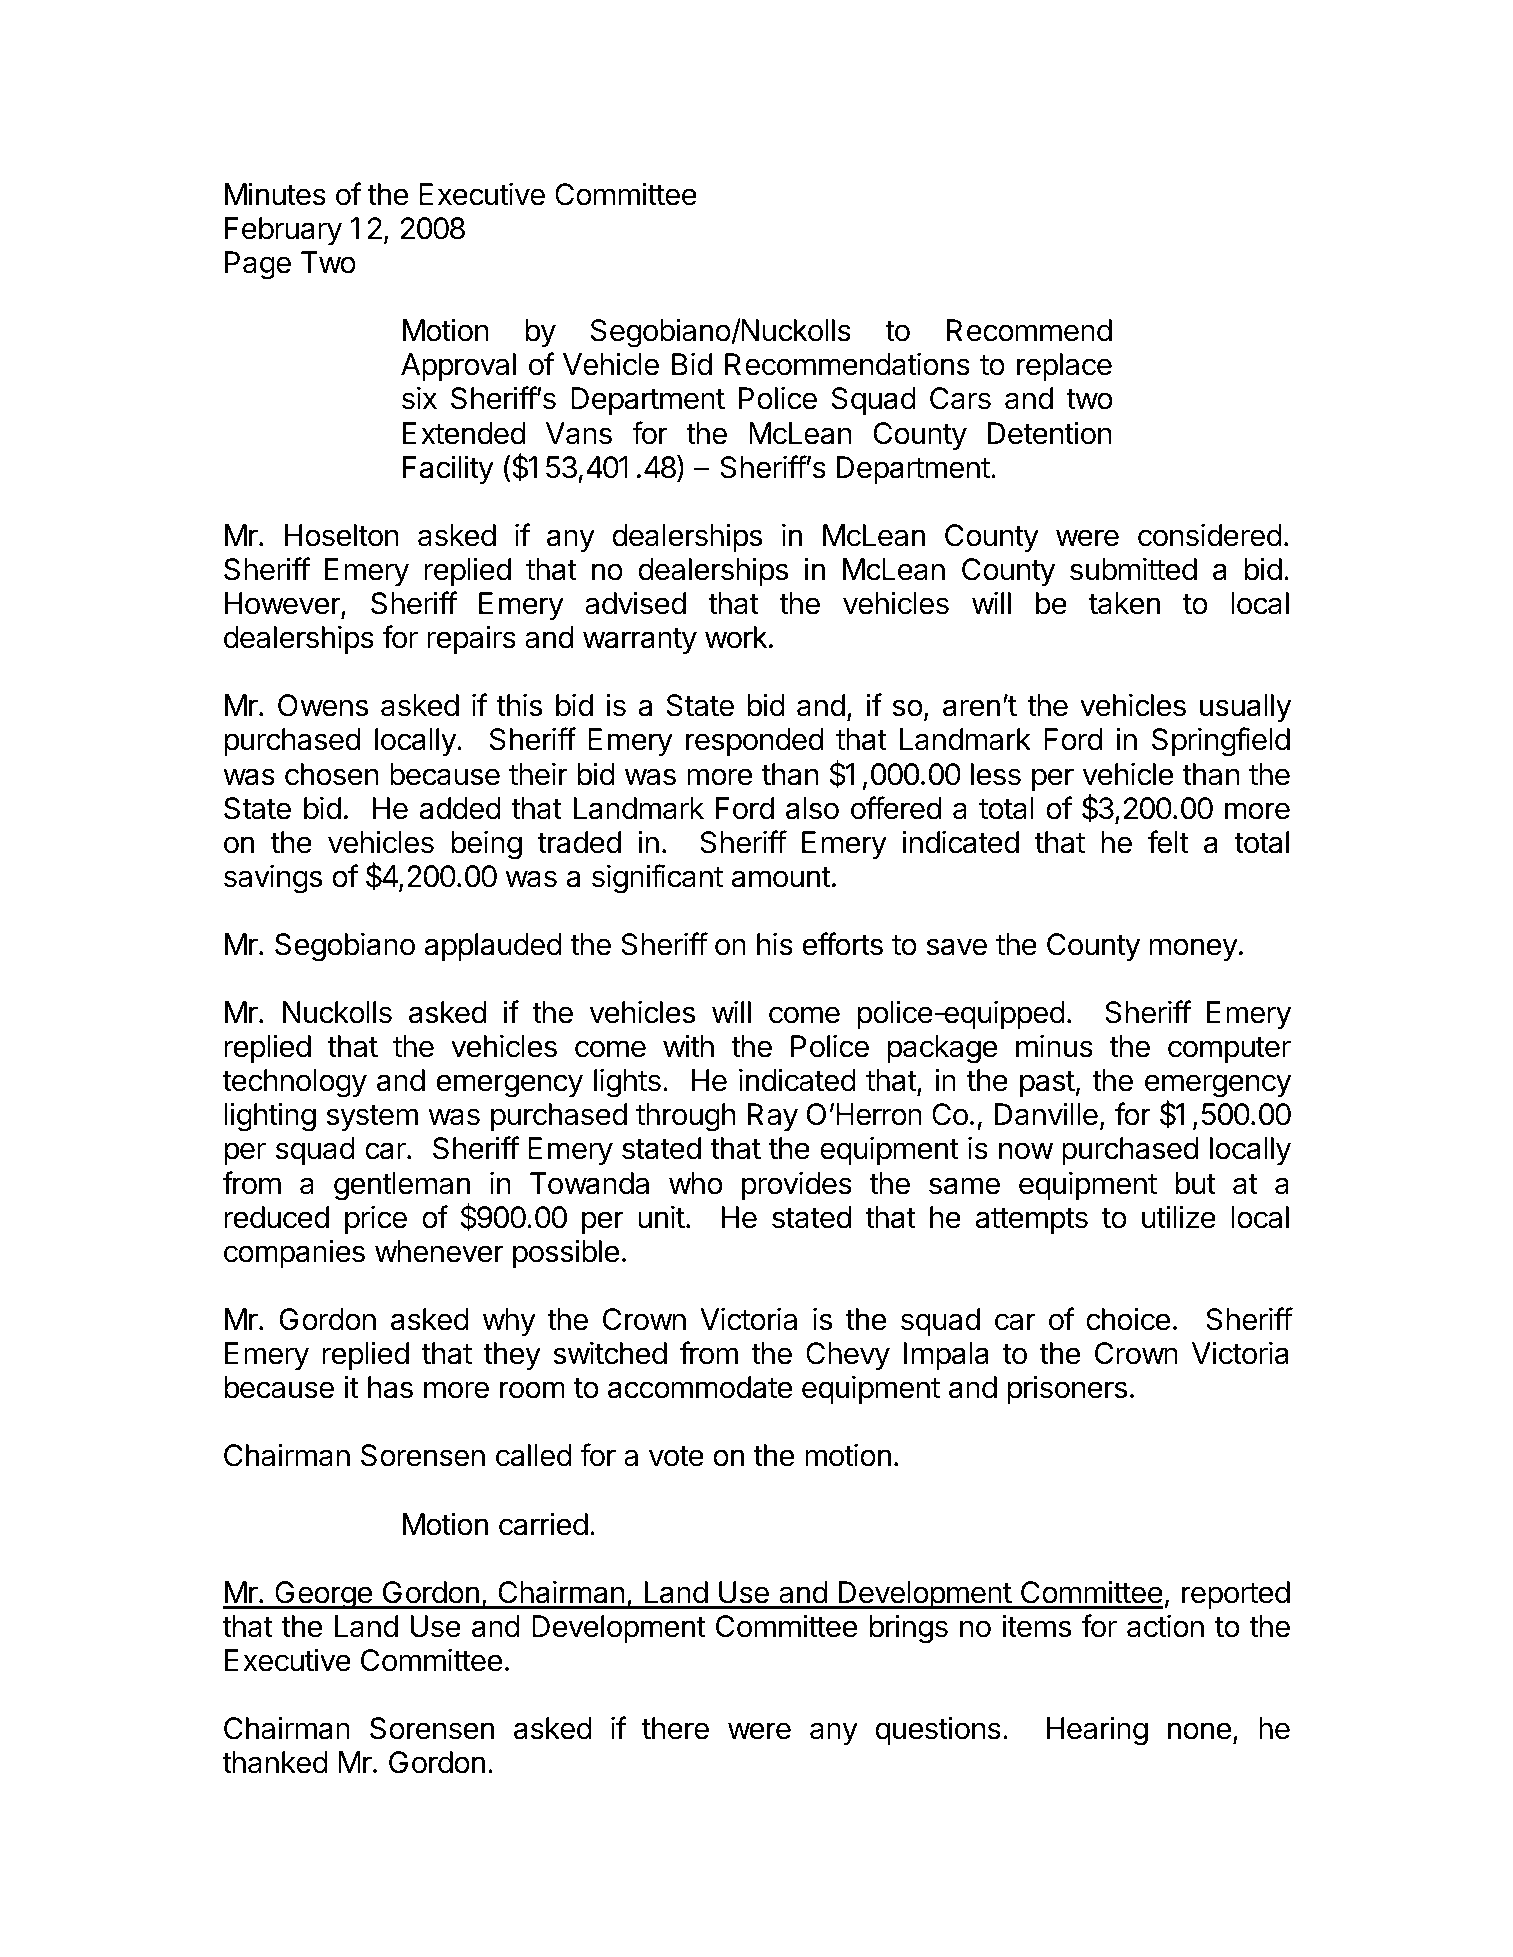 The width and height of the screenshot is (1513, 1957). What do you see at coordinates (1097, 1731) in the screenshot?
I see `Hearing` at bounding box center [1097, 1731].
